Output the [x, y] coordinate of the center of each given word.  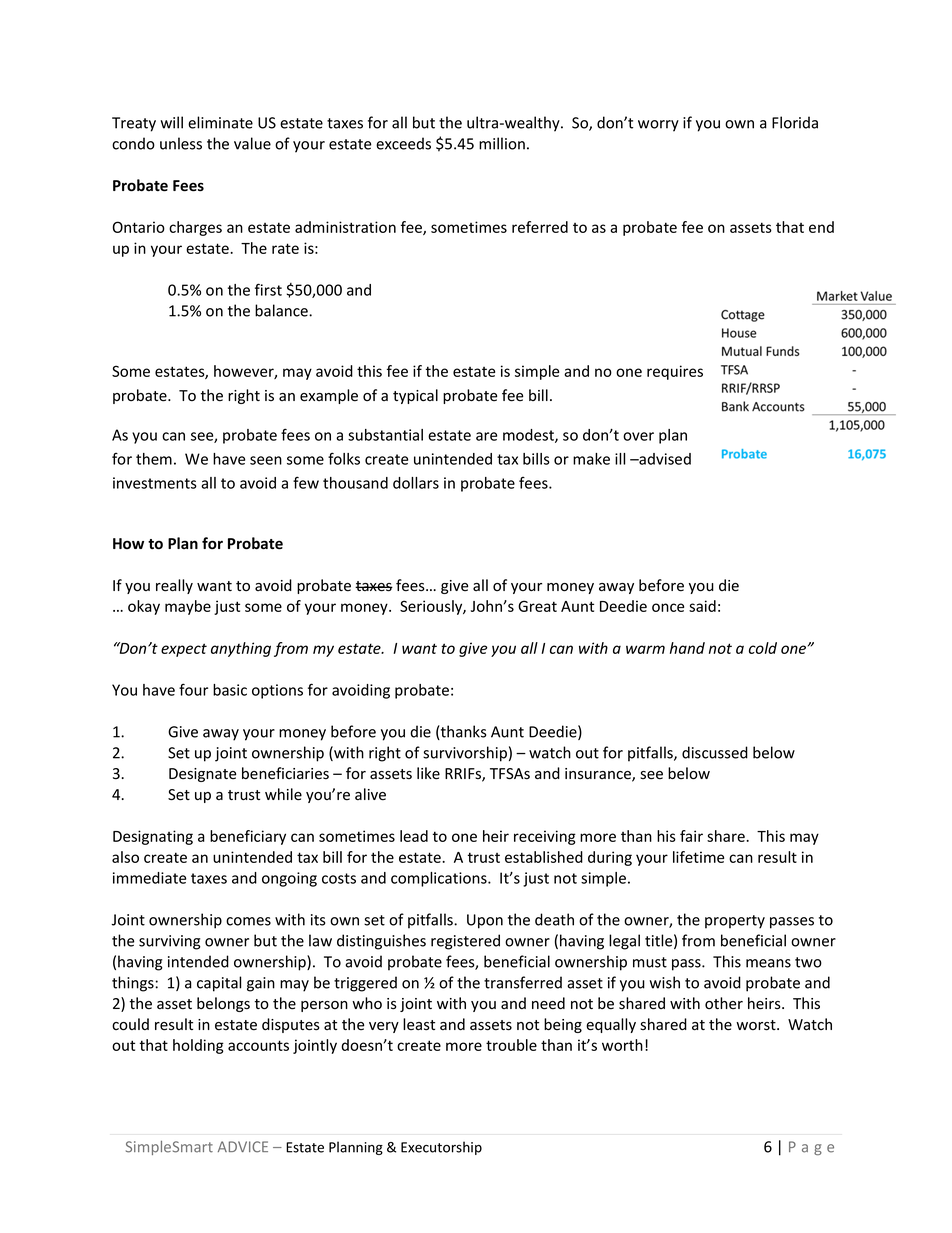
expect [184, 650]
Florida [795, 122]
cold [763, 648]
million [502, 143]
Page [811, 1148]
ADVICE [243, 1147]
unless [181, 143]
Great [537, 606]
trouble [511, 1045]
